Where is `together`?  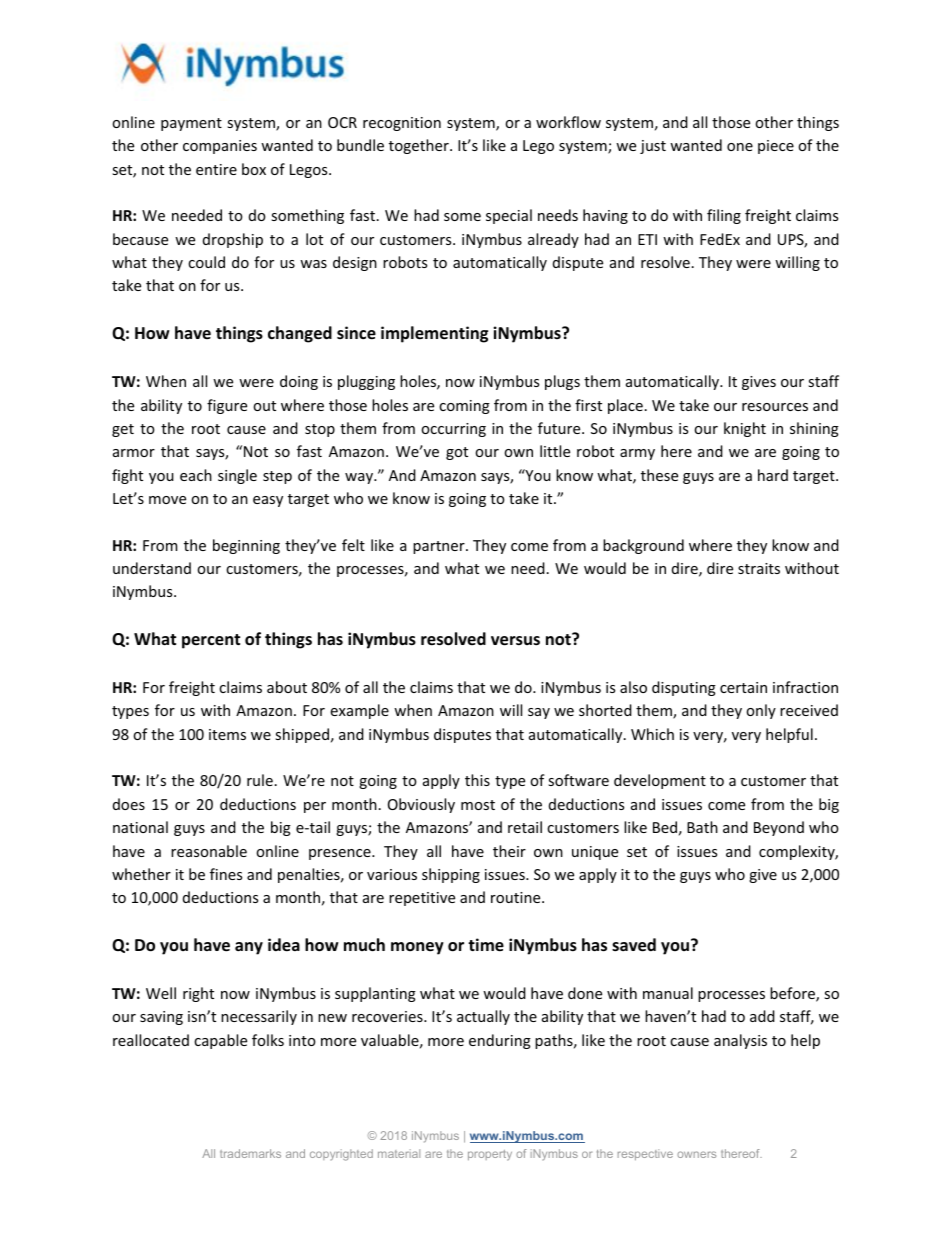 together is located at coordinates (420, 146).
